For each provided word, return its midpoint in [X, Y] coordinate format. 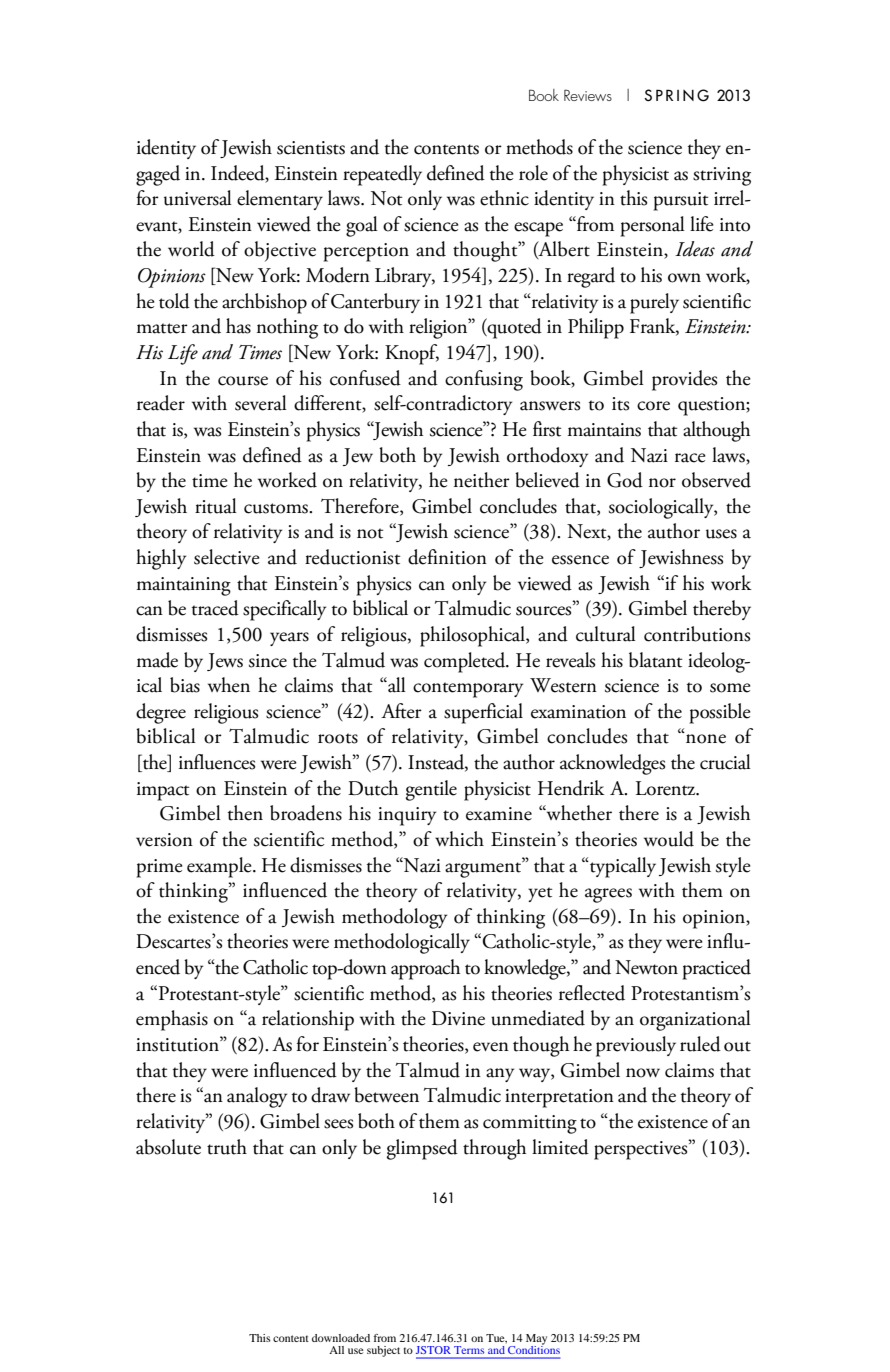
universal [198, 198]
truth [227, 1147]
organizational [695, 1020]
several [261, 403]
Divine [458, 1018]
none [705, 738]
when [229, 685]
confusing [484, 380]
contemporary [468, 690]
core [653, 406]
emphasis [172, 1020]
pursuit [680, 201]
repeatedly [382, 175]
